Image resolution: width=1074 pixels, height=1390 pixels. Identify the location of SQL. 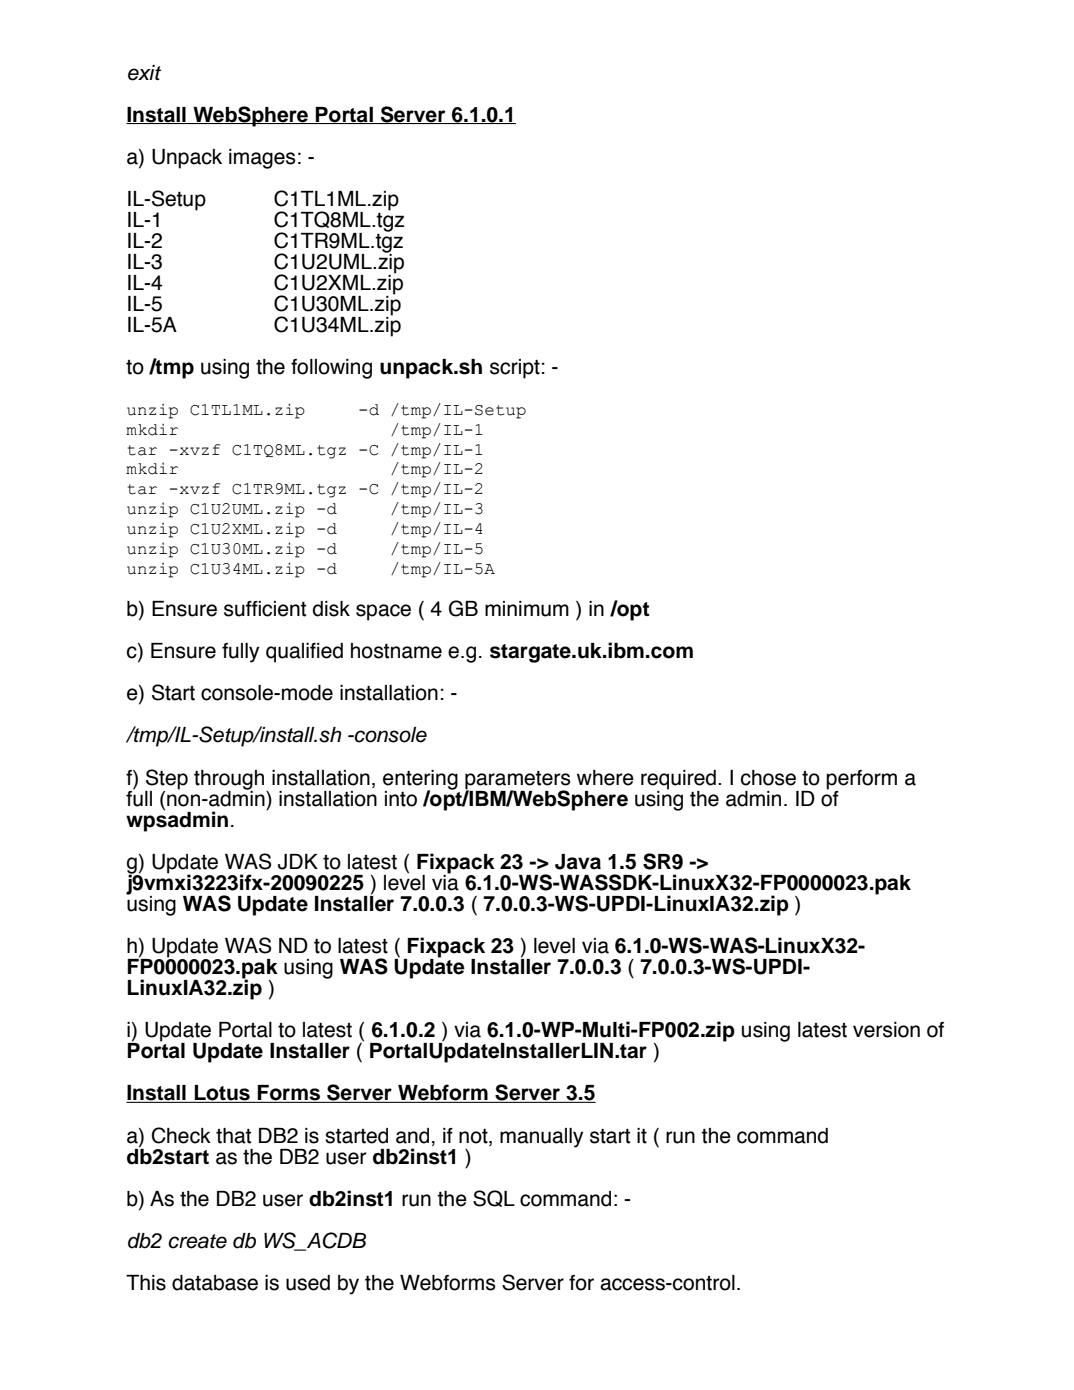
(494, 1198).
